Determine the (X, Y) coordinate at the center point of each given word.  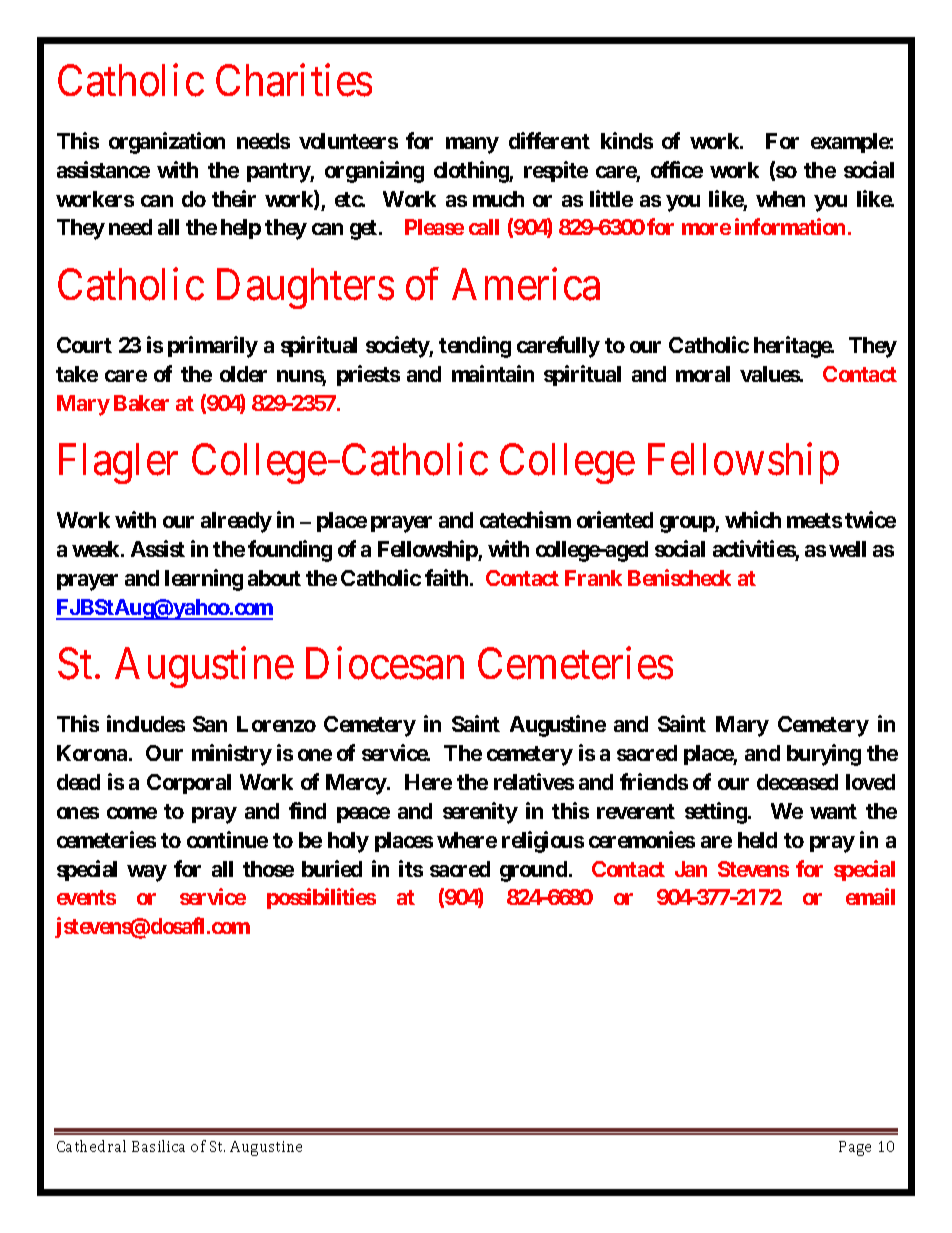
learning (204, 580)
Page (855, 1148)
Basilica (158, 1146)
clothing (472, 172)
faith (446, 577)
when (780, 199)
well (847, 549)
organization (167, 143)
